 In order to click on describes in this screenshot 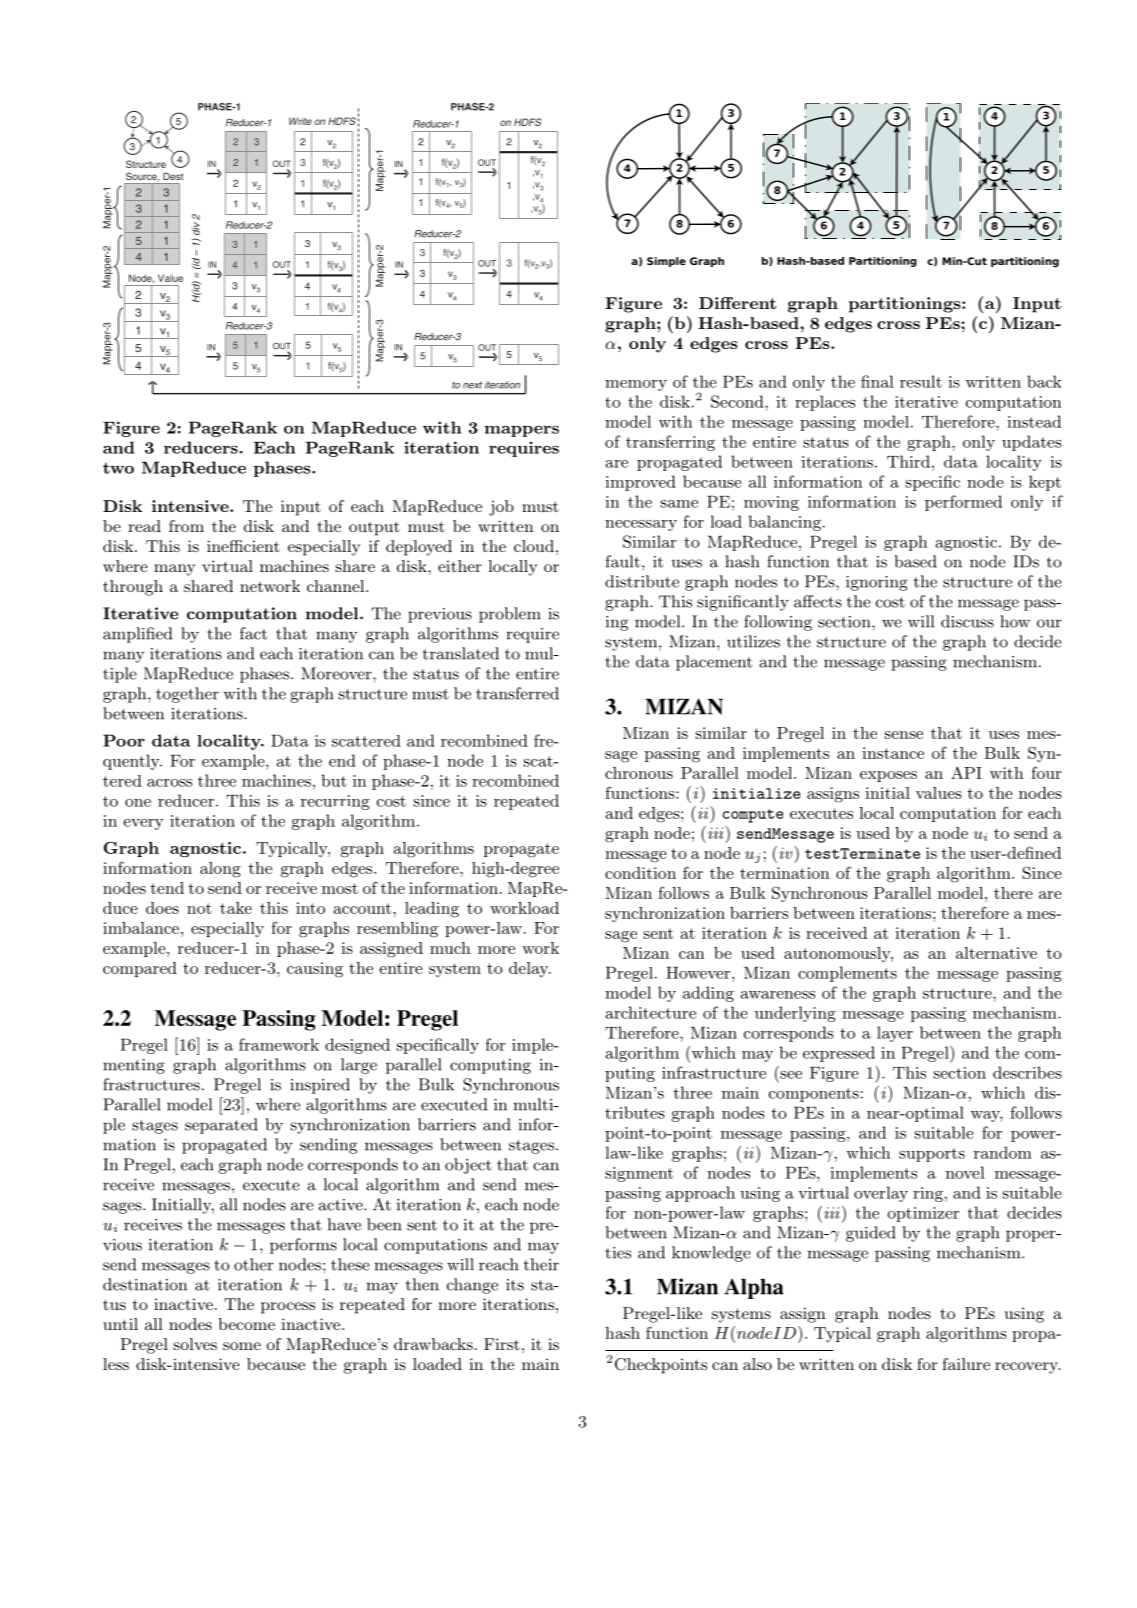, I will do `click(1027, 1072)`.
